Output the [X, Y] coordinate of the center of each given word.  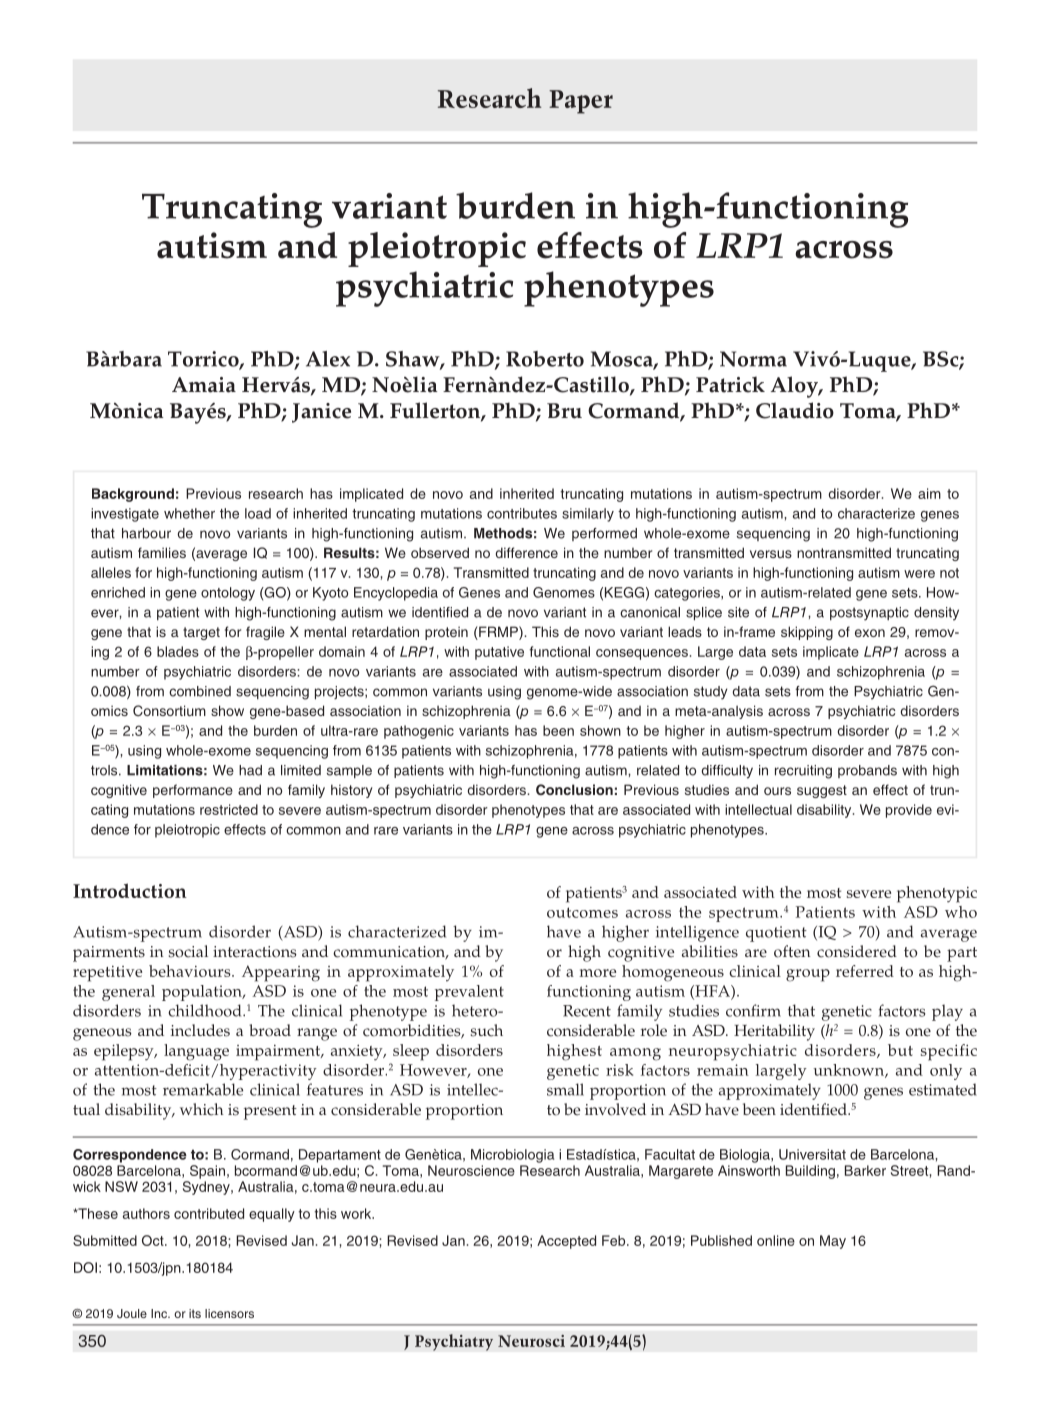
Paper [581, 102]
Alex [328, 359]
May [833, 1242]
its [195, 1313]
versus [771, 554]
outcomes [582, 912]
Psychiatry [454, 1342]
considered [857, 951]
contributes [522, 513]
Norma [753, 359]
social [188, 951]
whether [189, 513]
